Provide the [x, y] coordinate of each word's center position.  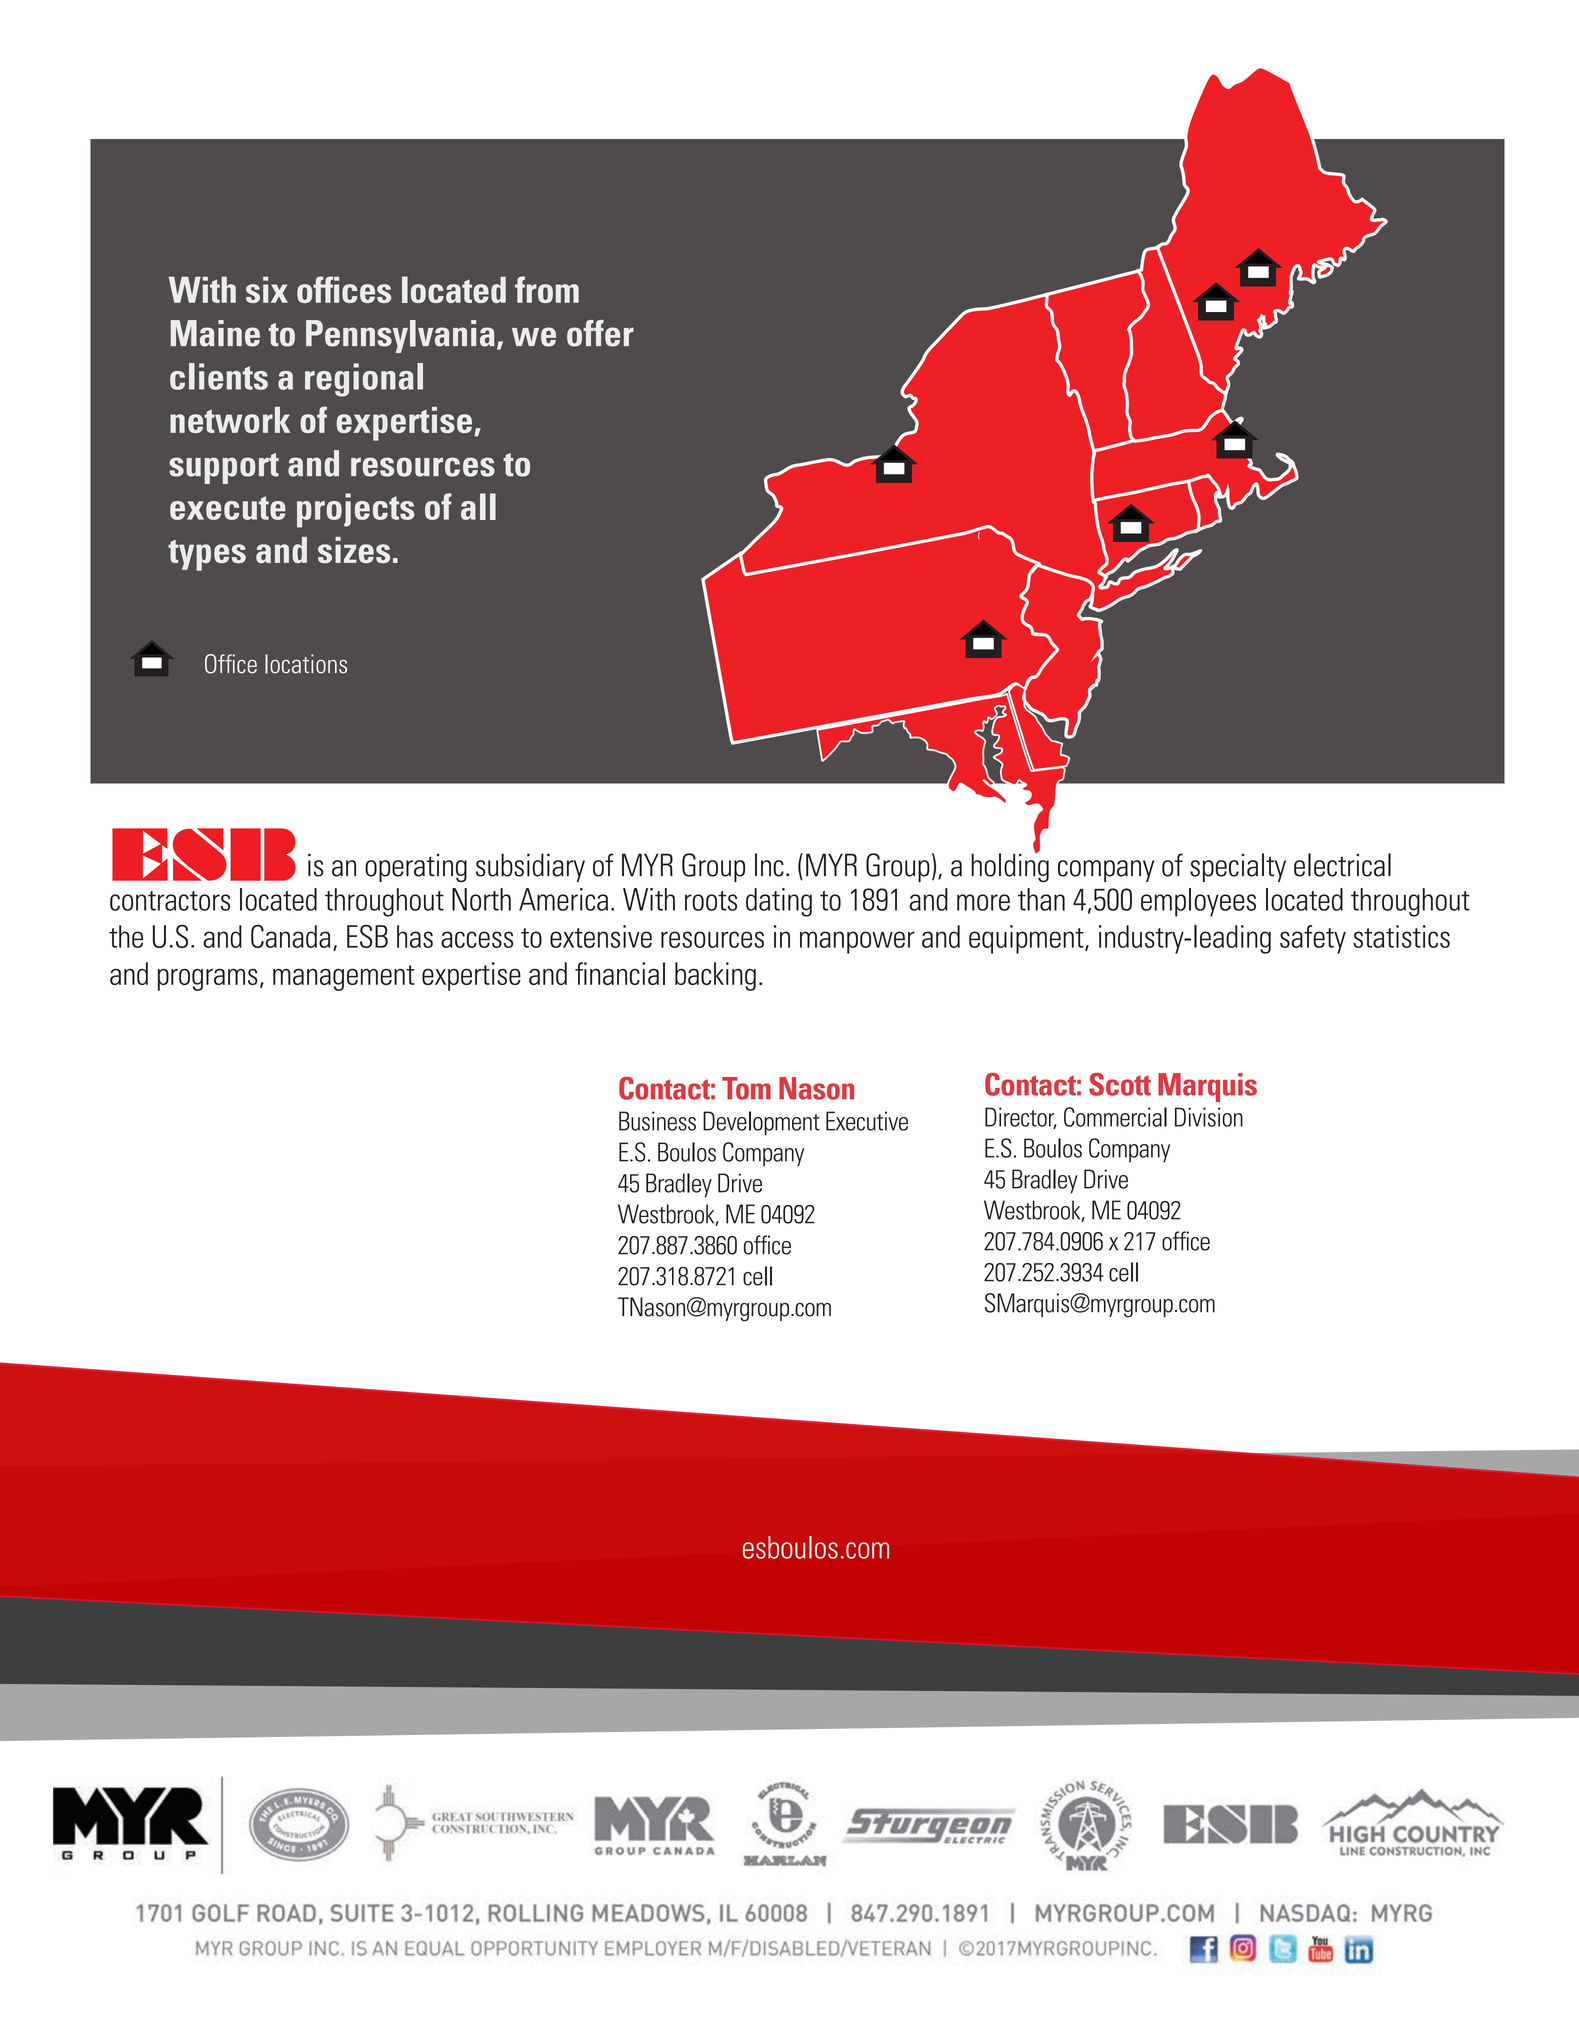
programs [208, 979]
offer [600, 333]
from [547, 289]
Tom [746, 1088]
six [267, 289]
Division [1209, 1117]
